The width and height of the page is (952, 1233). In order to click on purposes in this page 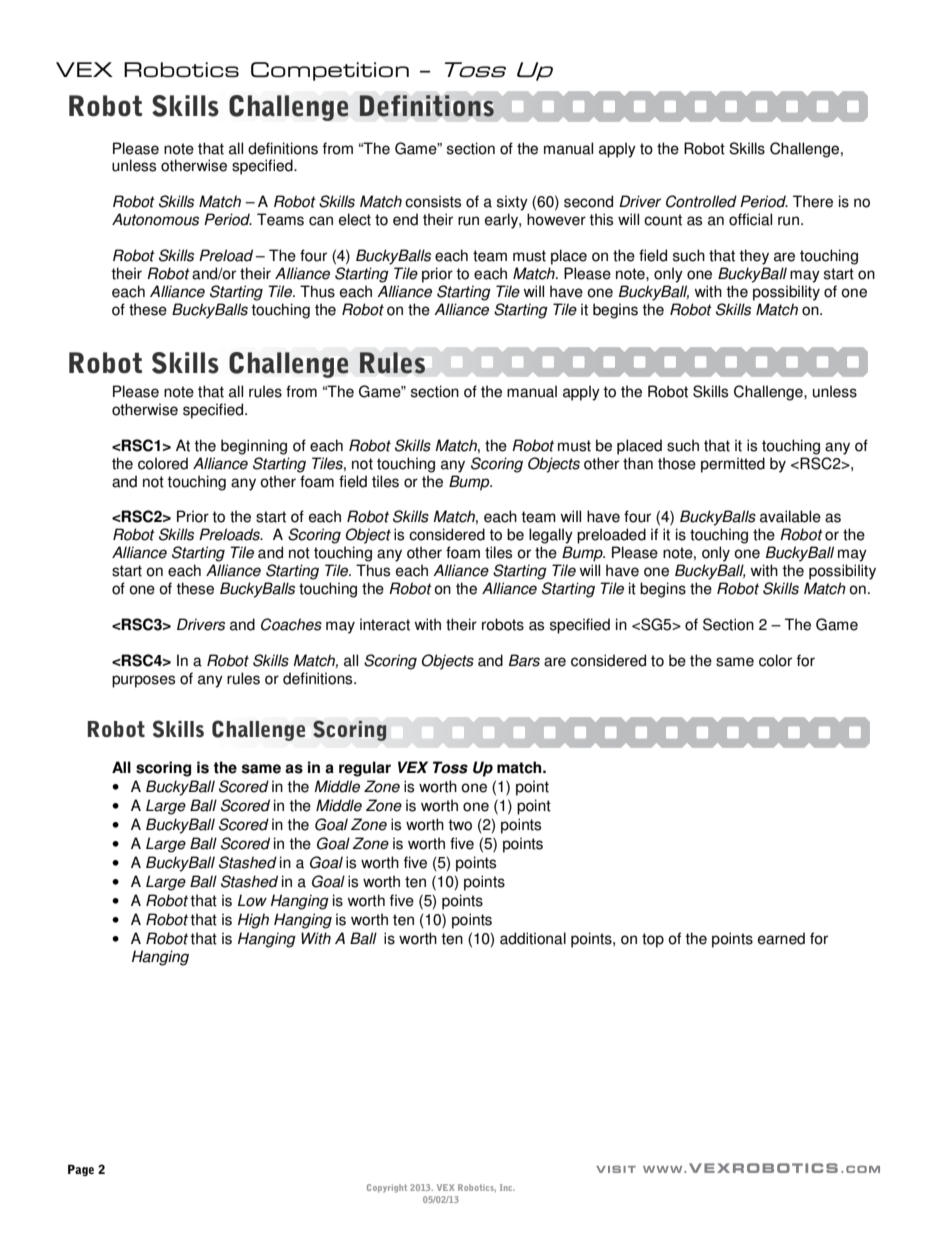, I will do `click(143, 681)`.
